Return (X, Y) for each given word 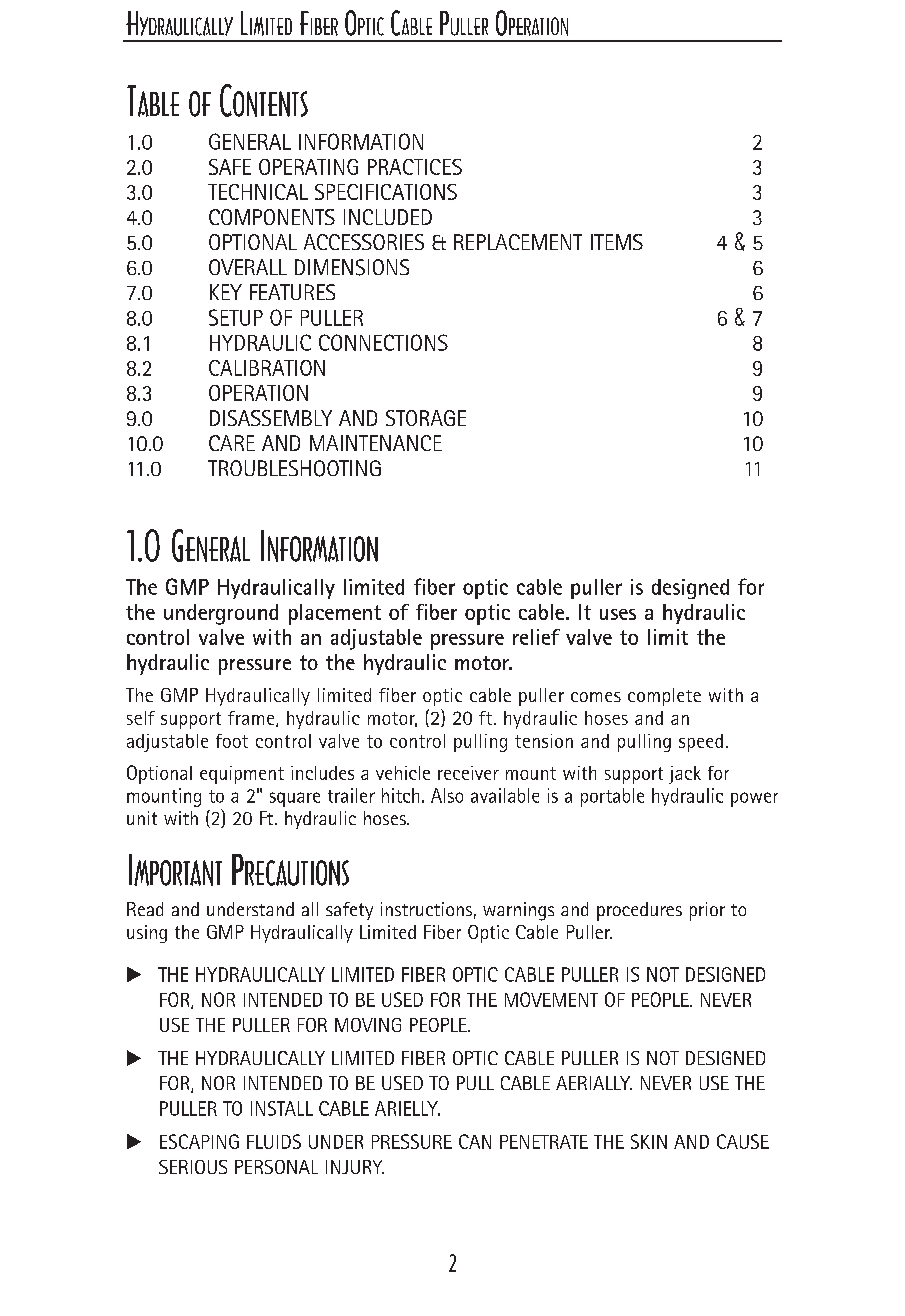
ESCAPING (199, 1141)
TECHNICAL (258, 192)
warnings (518, 911)
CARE (232, 443)
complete (664, 697)
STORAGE (426, 418)
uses (618, 614)
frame (252, 719)
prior (707, 911)
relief (536, 637)
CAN (475, 1141)
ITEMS (617, 242)
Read (145, 909)
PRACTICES (415, 167)
